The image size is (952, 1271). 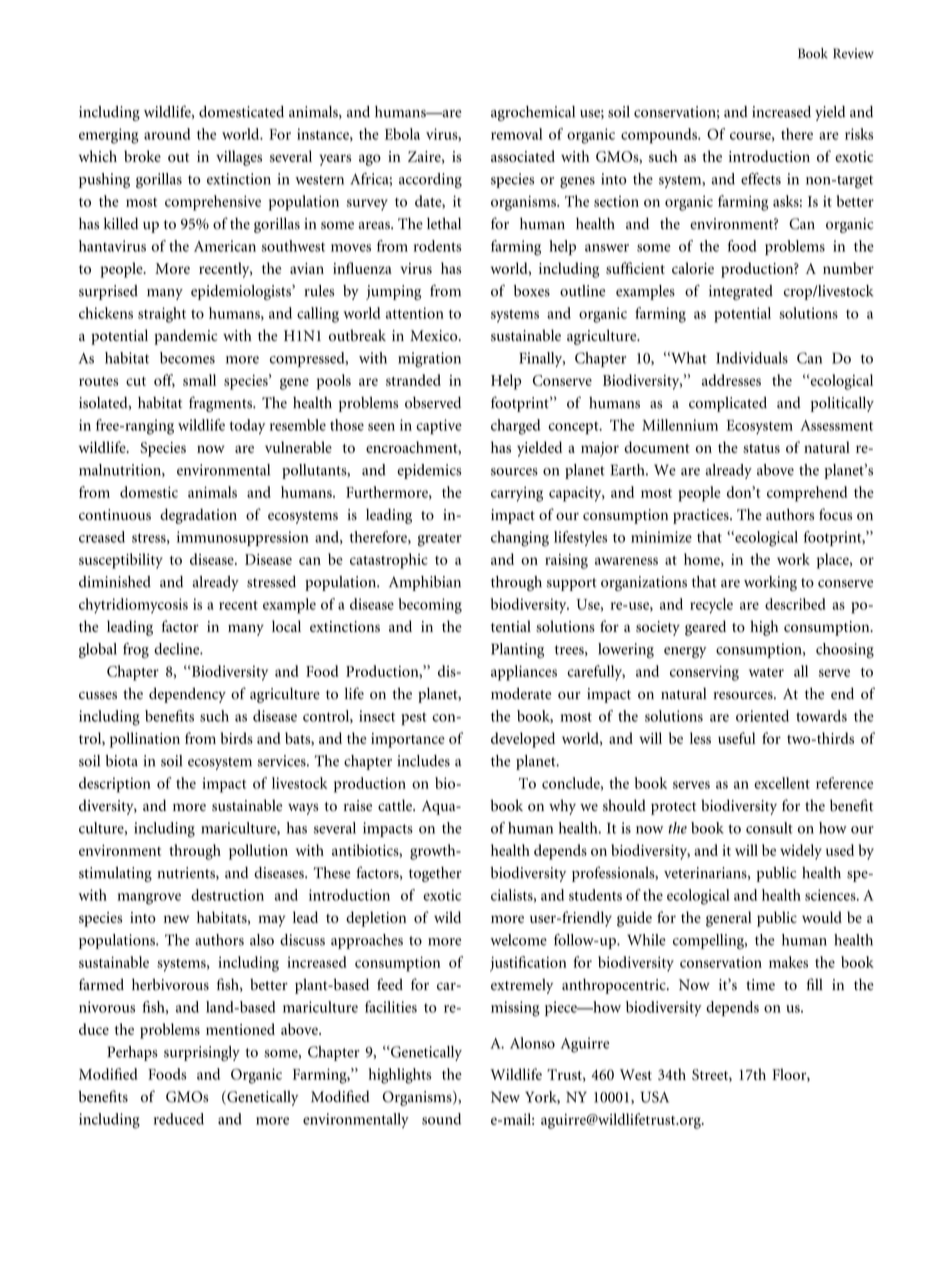 What do you see at coordinates (853, 53) in the page?
I see `Review` at bounding box center [853, 53].
